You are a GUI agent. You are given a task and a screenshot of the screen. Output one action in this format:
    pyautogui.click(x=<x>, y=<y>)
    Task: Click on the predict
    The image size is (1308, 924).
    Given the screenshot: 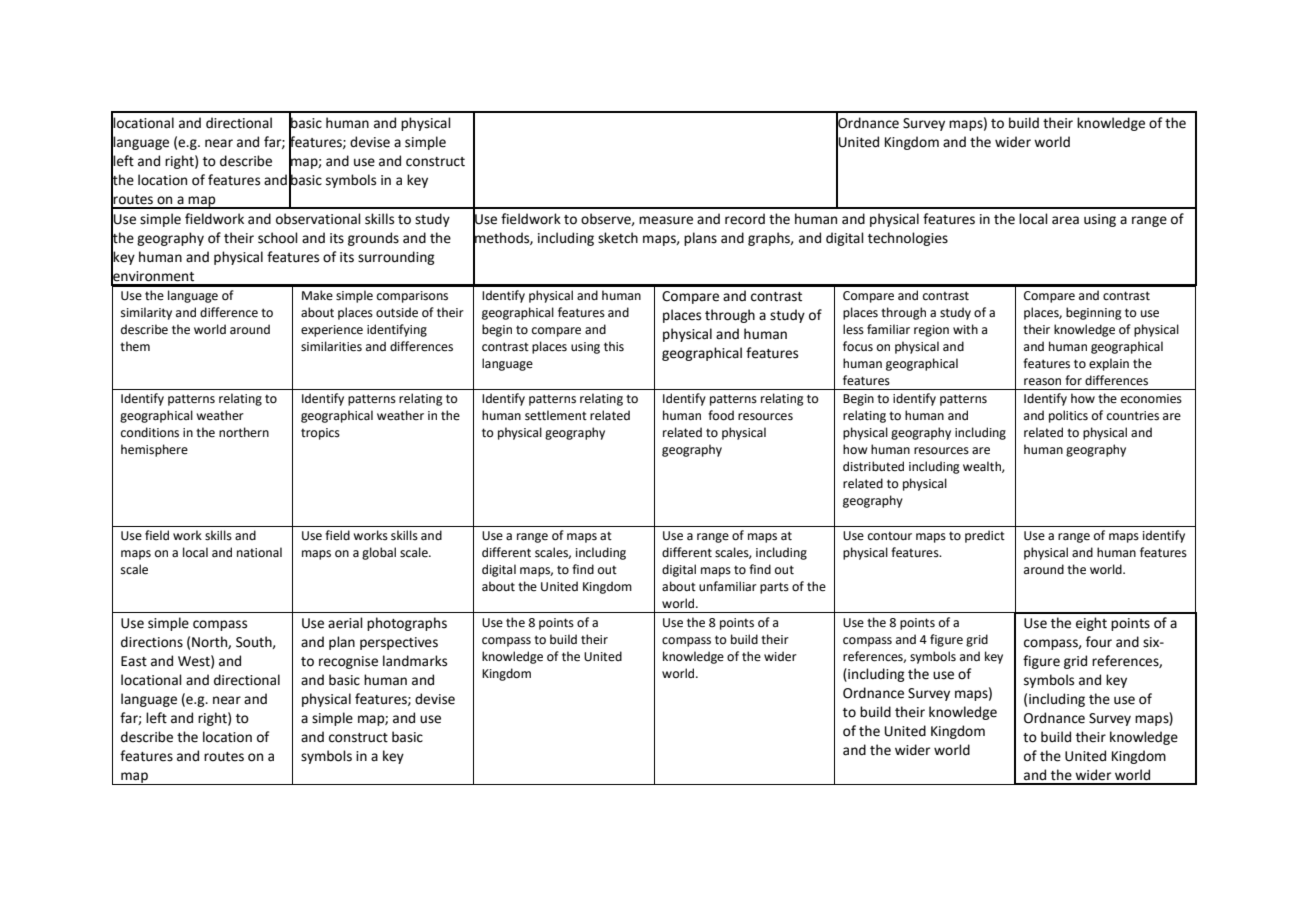 What is the action you would take?
    pyautogui.click(x=985, y=536)
